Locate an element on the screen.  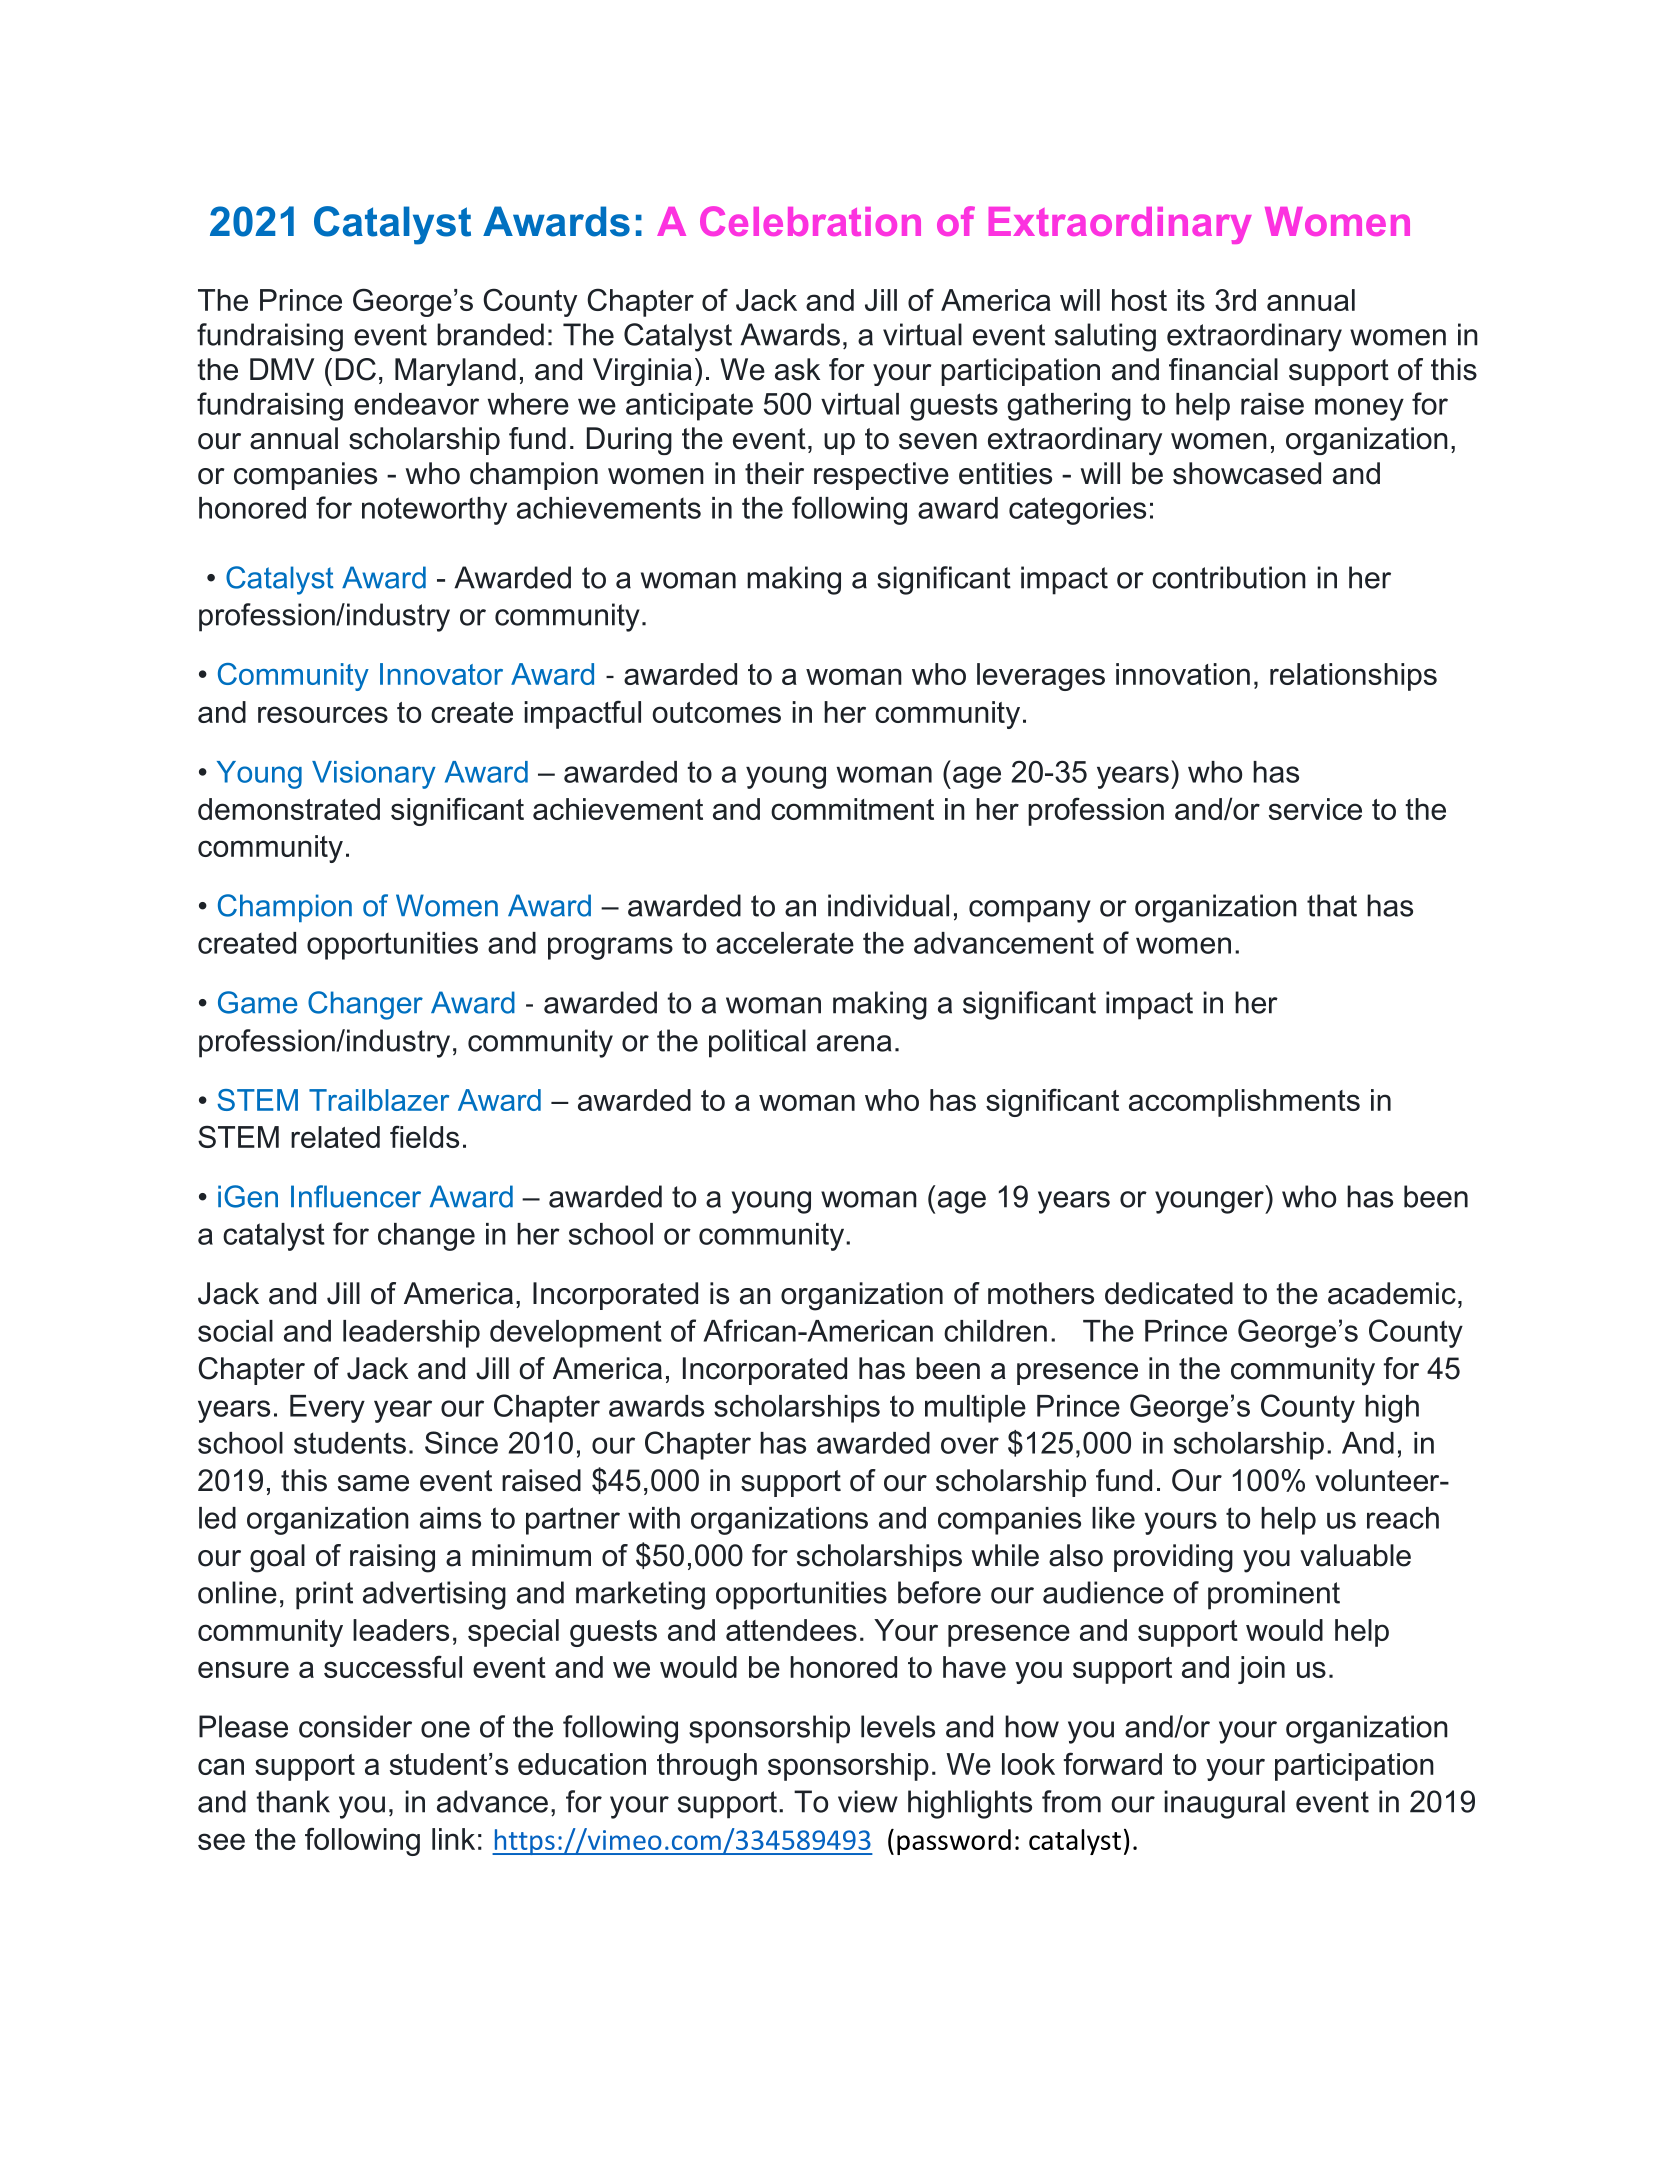
branded is located at coordinates (490, 334).
